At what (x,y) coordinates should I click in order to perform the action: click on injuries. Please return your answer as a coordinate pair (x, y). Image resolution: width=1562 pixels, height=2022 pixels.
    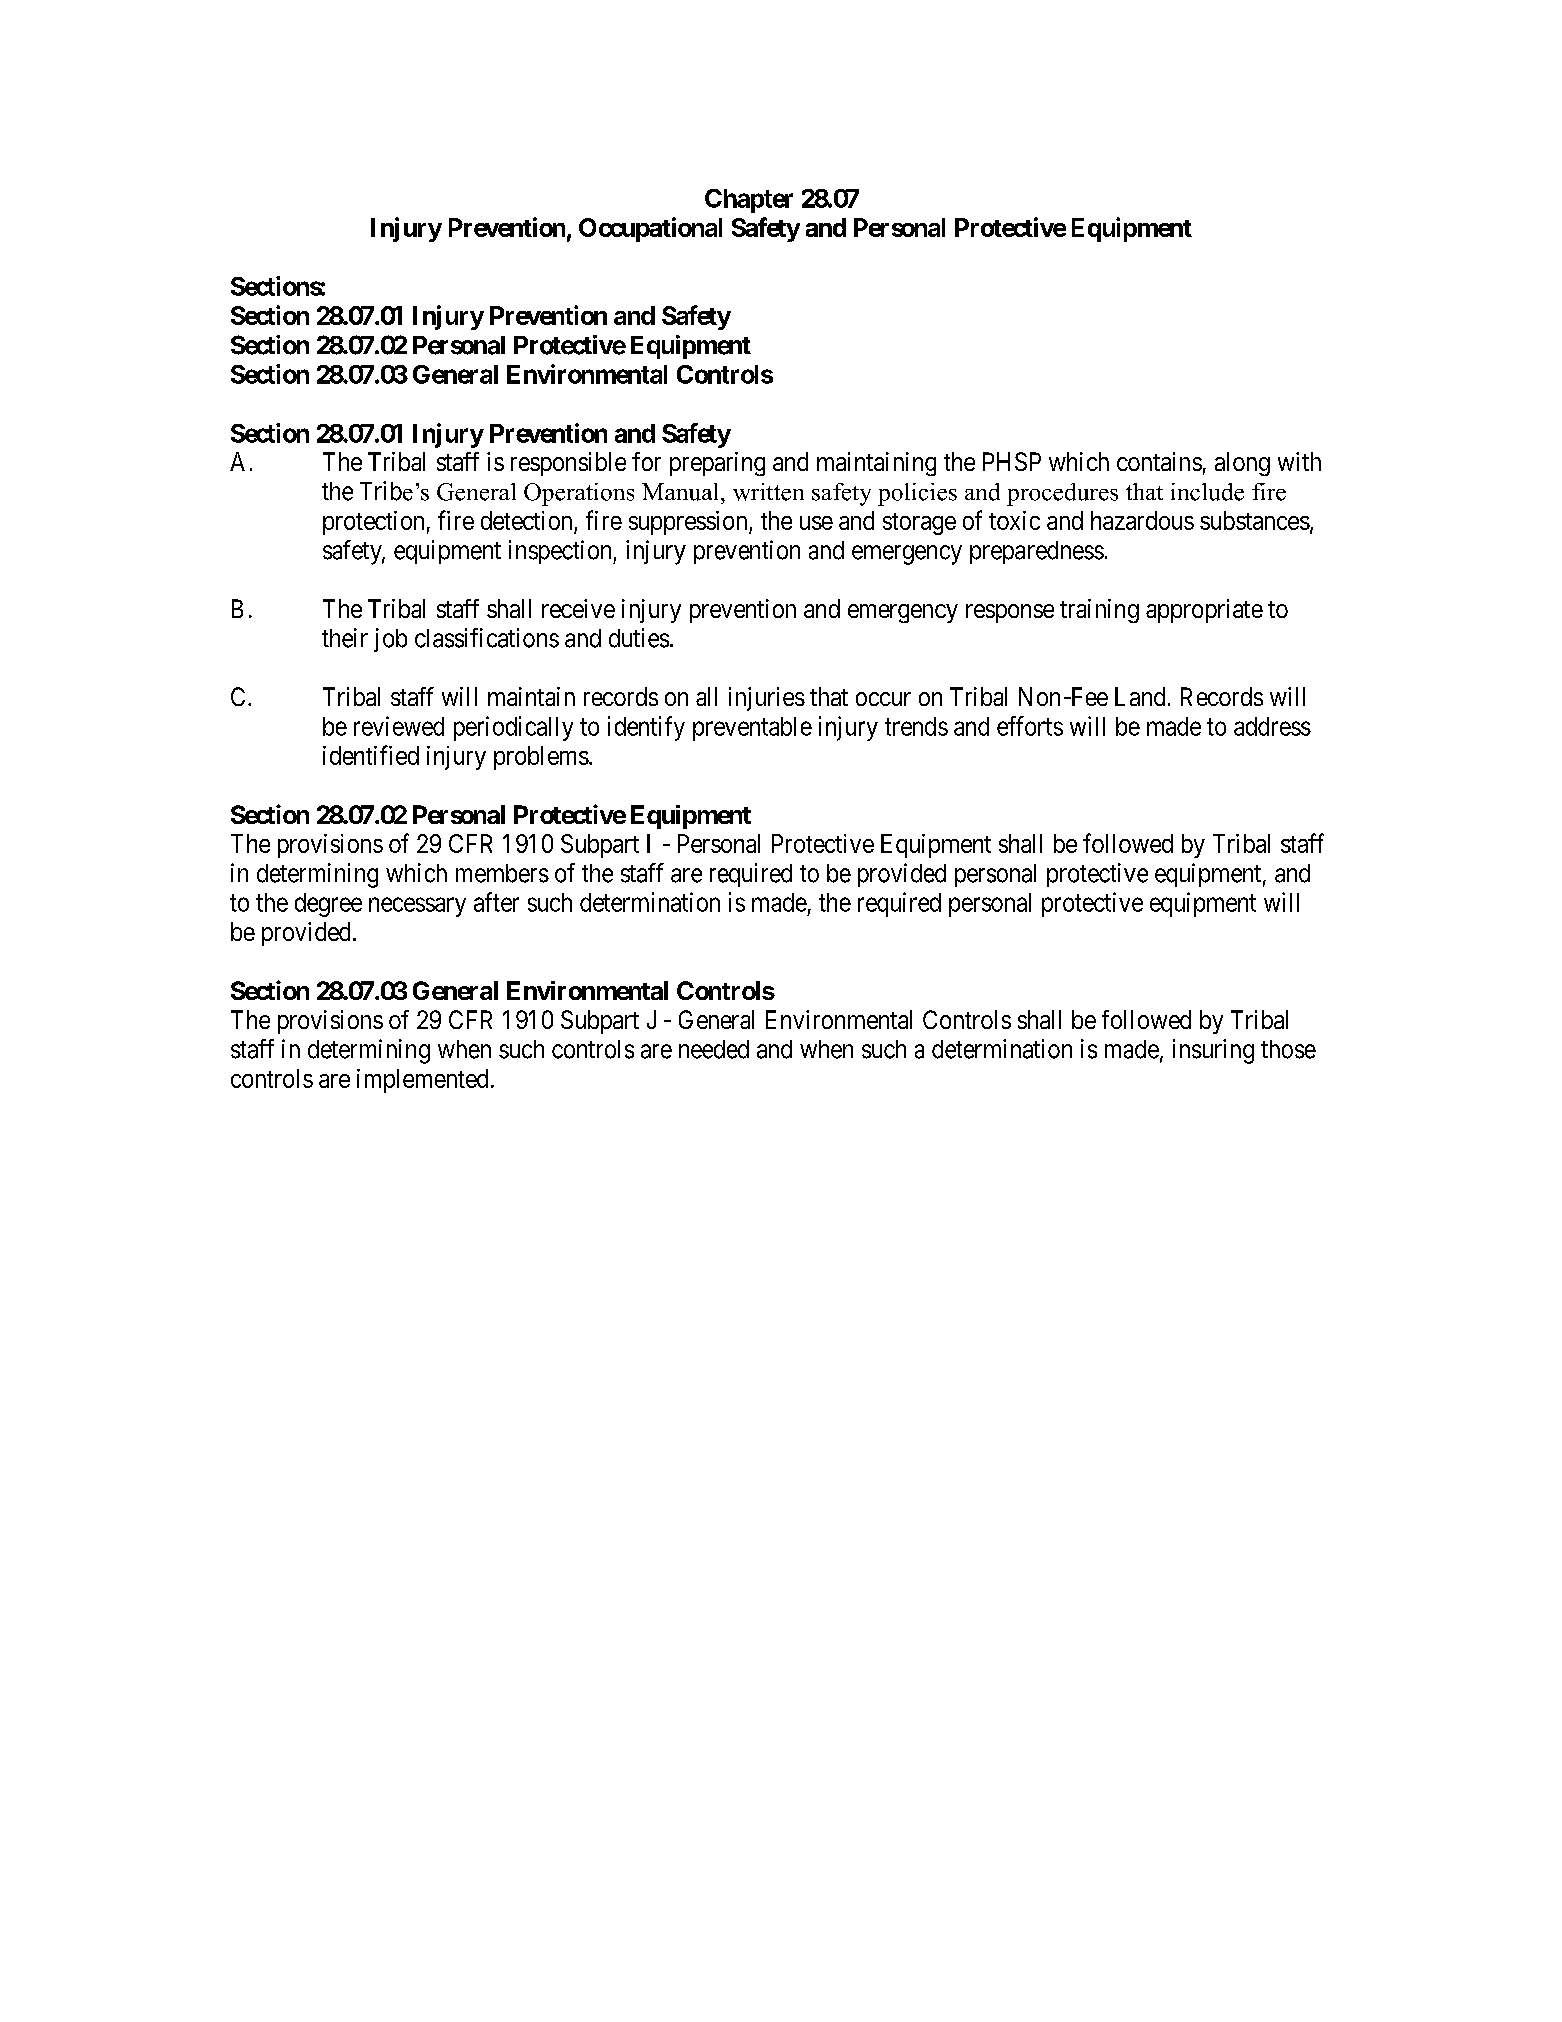
    Looking at the image, I should click on (767, 699).
